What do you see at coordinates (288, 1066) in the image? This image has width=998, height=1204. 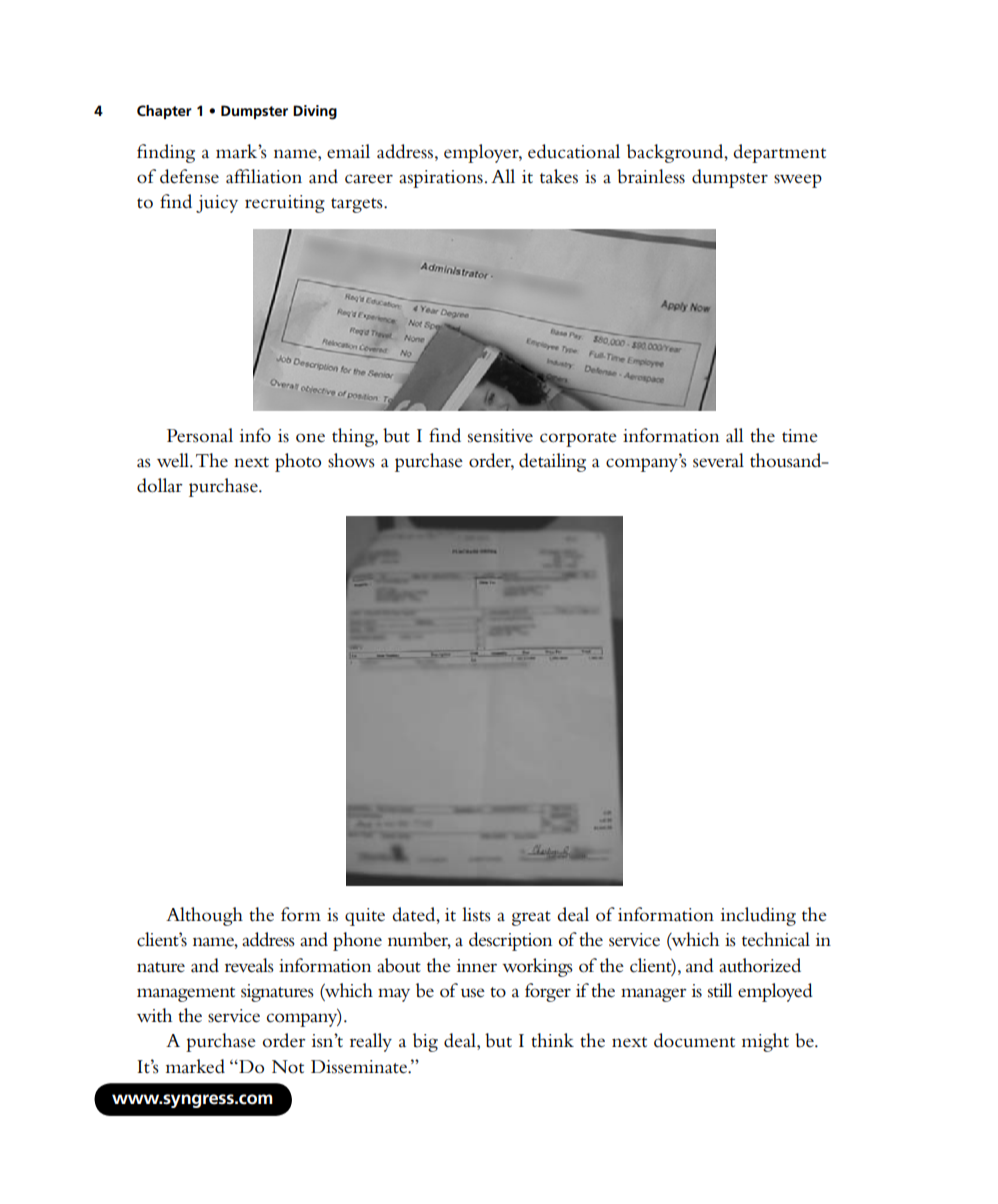 I see `Not` at bounding box center [288, 1066].
